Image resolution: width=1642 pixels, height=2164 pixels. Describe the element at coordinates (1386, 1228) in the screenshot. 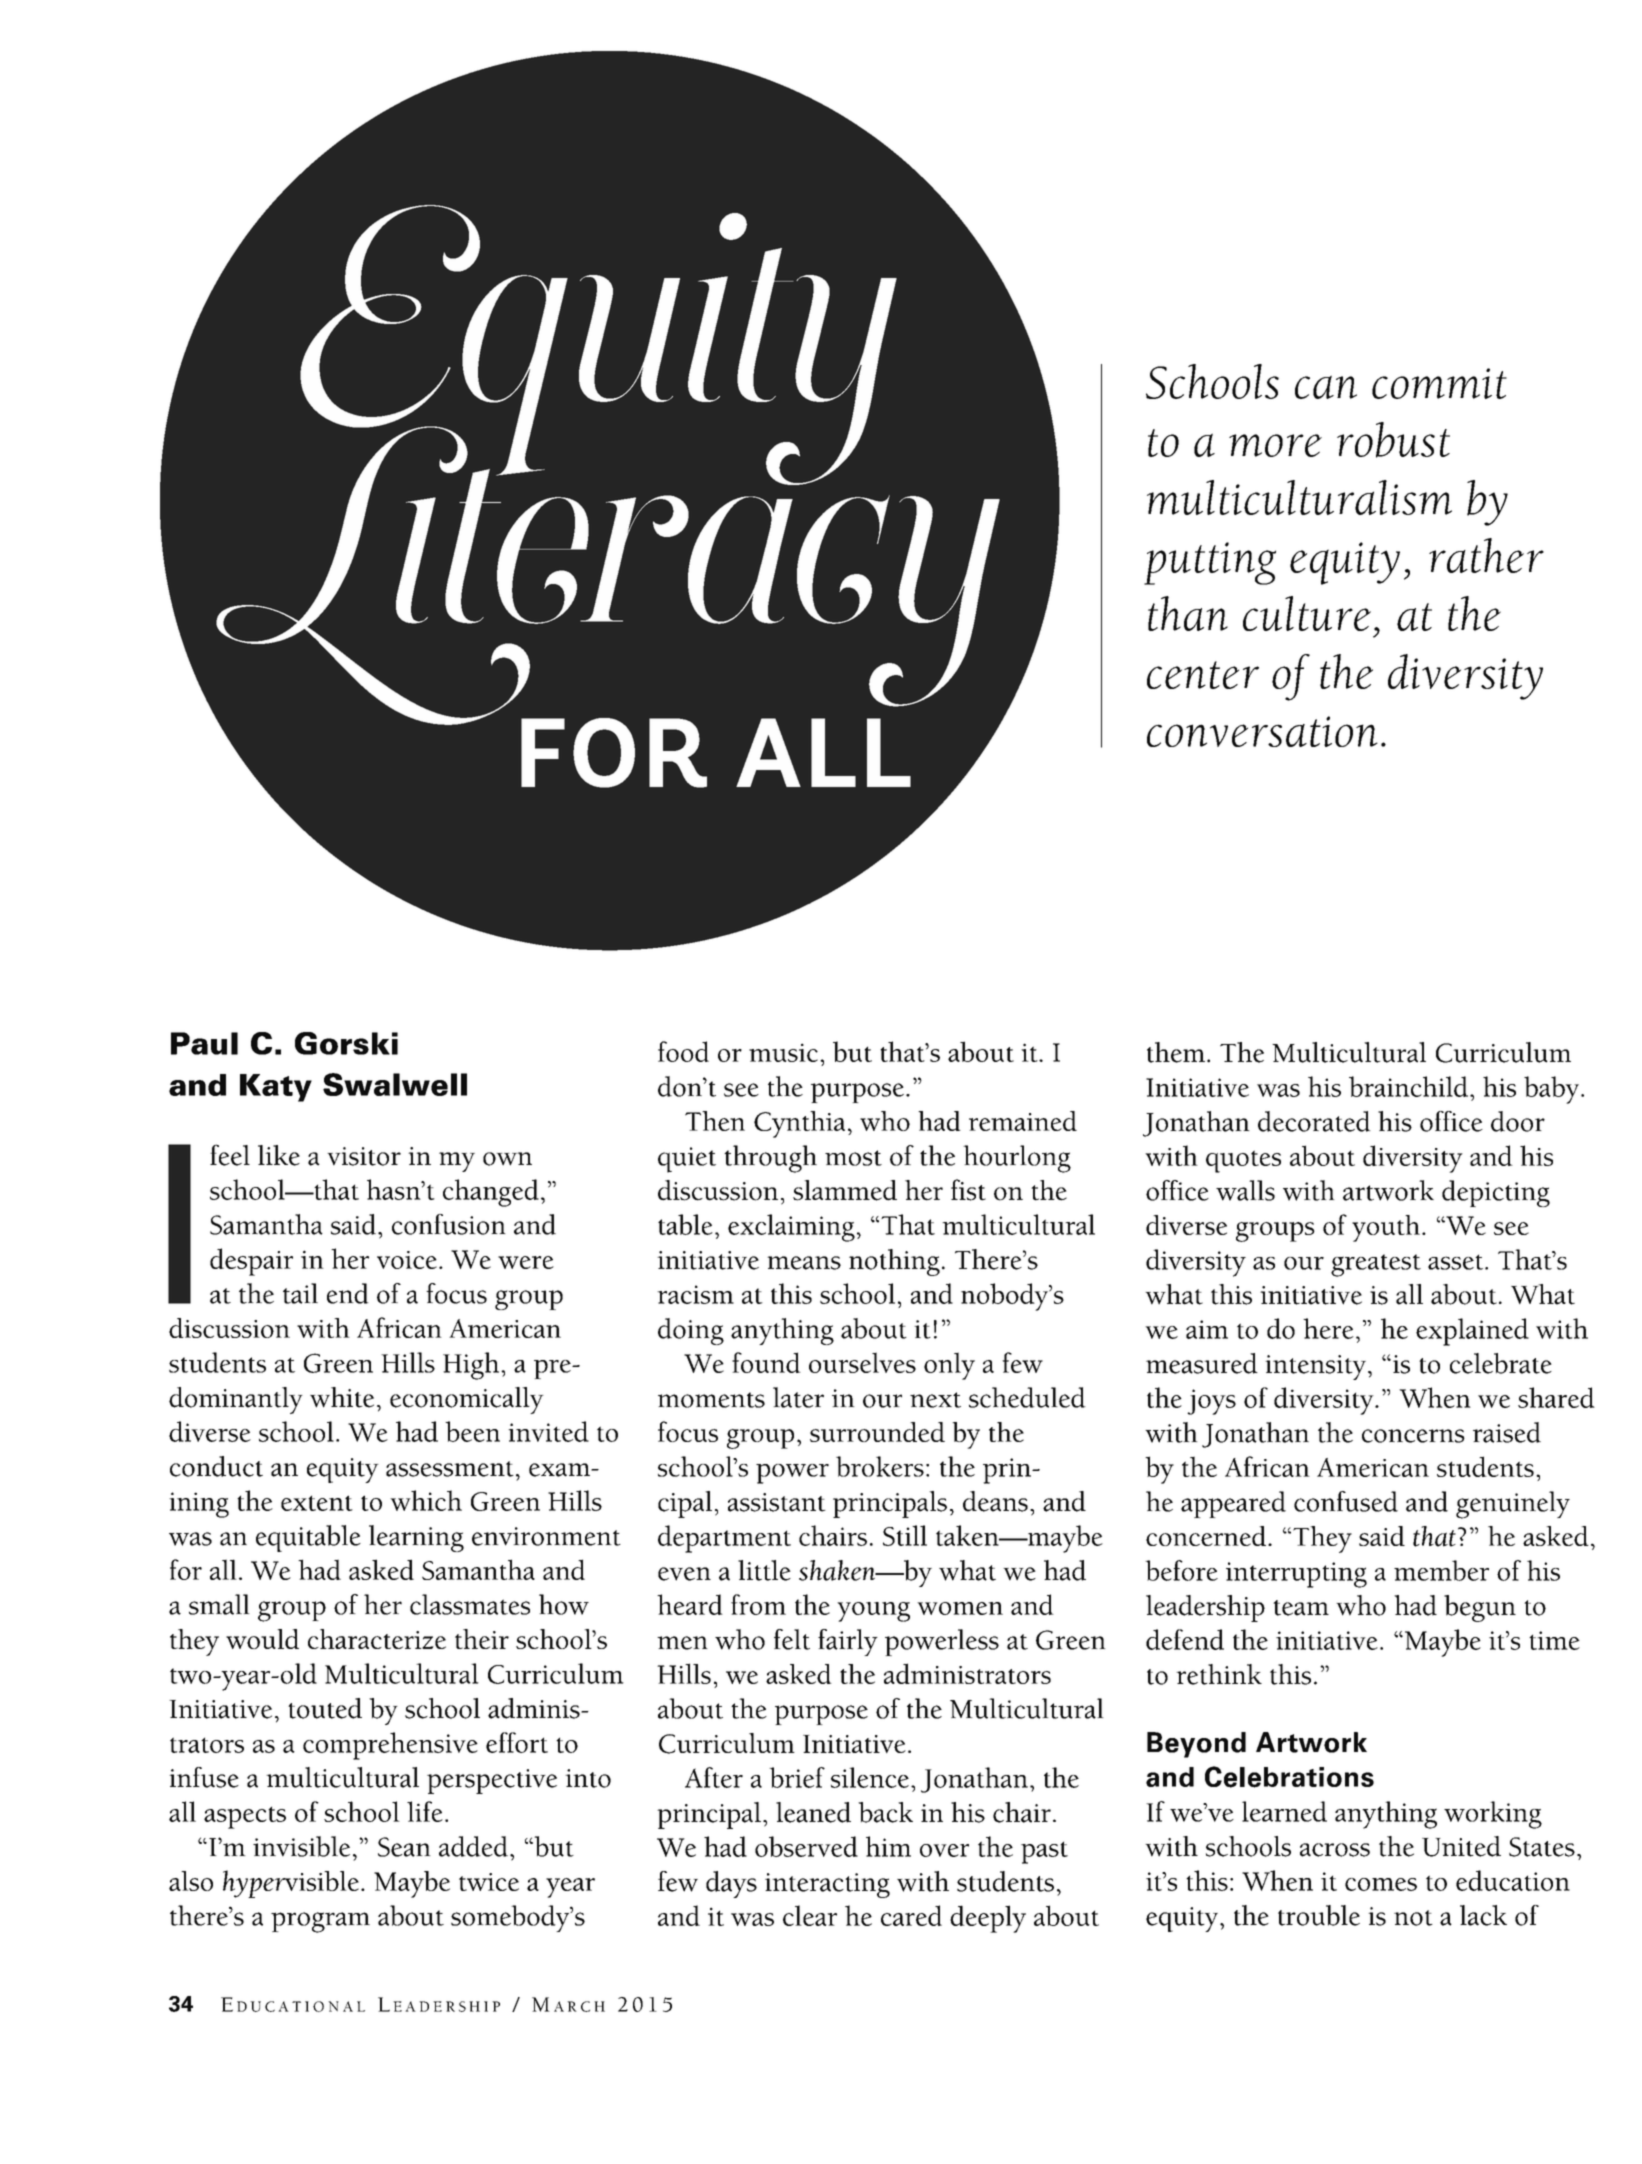

I see `youth` at that location.
